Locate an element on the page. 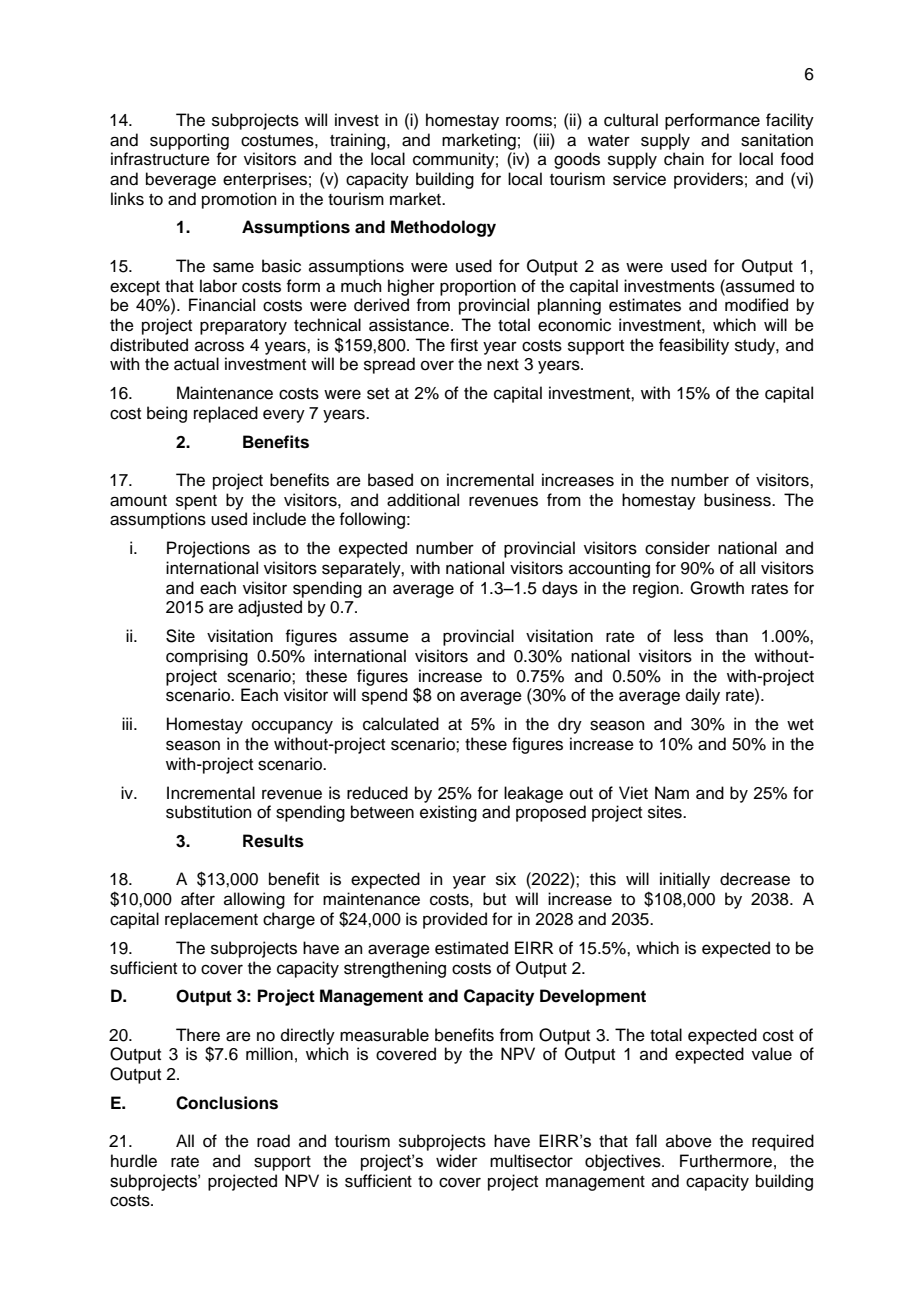  feasibility is located at coordinates (694, 346).
